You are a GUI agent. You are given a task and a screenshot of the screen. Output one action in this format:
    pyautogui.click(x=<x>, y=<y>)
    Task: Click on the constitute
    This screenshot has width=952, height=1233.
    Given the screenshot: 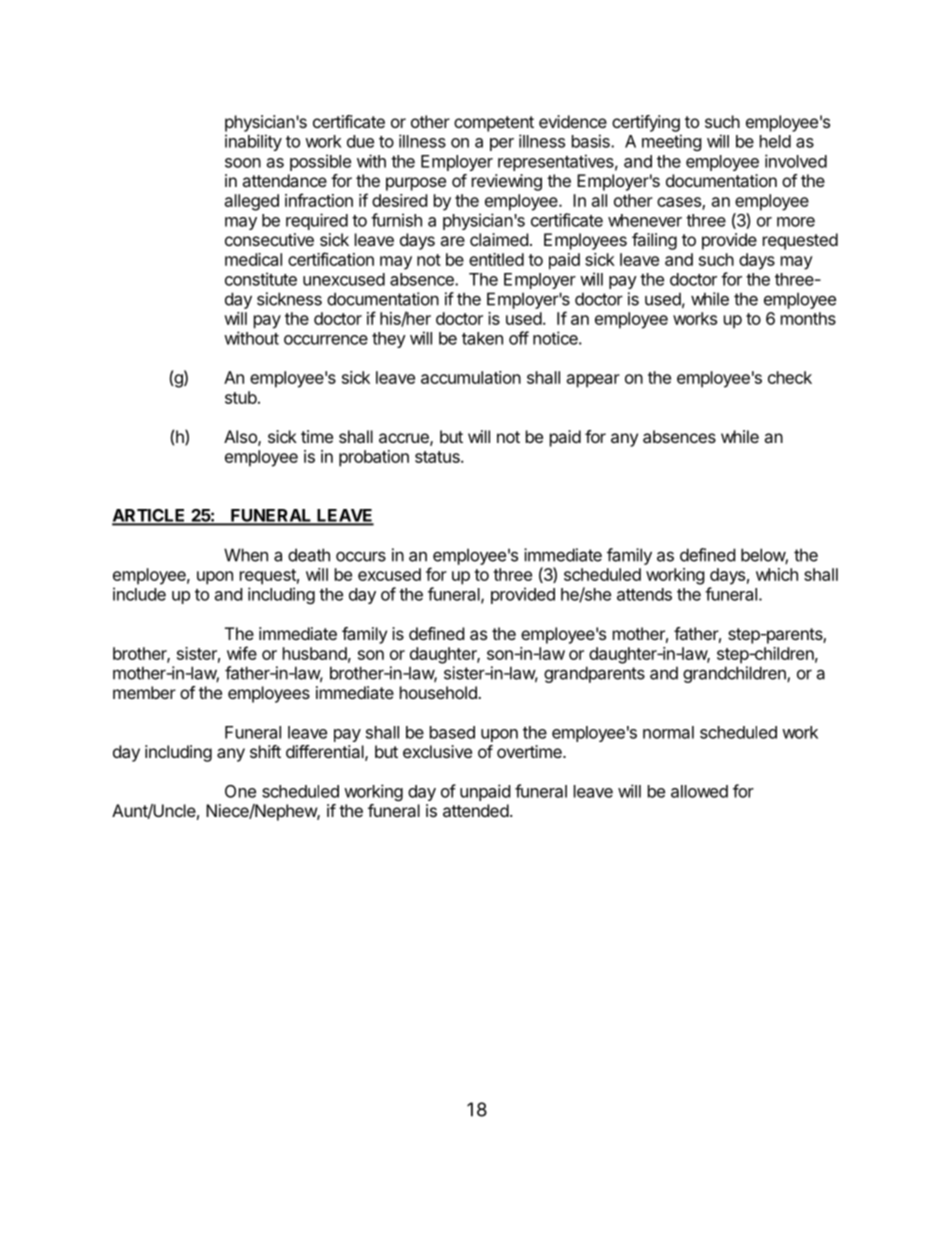 What is the action you would take?
    pyautogui.click(x=261, y=279)
